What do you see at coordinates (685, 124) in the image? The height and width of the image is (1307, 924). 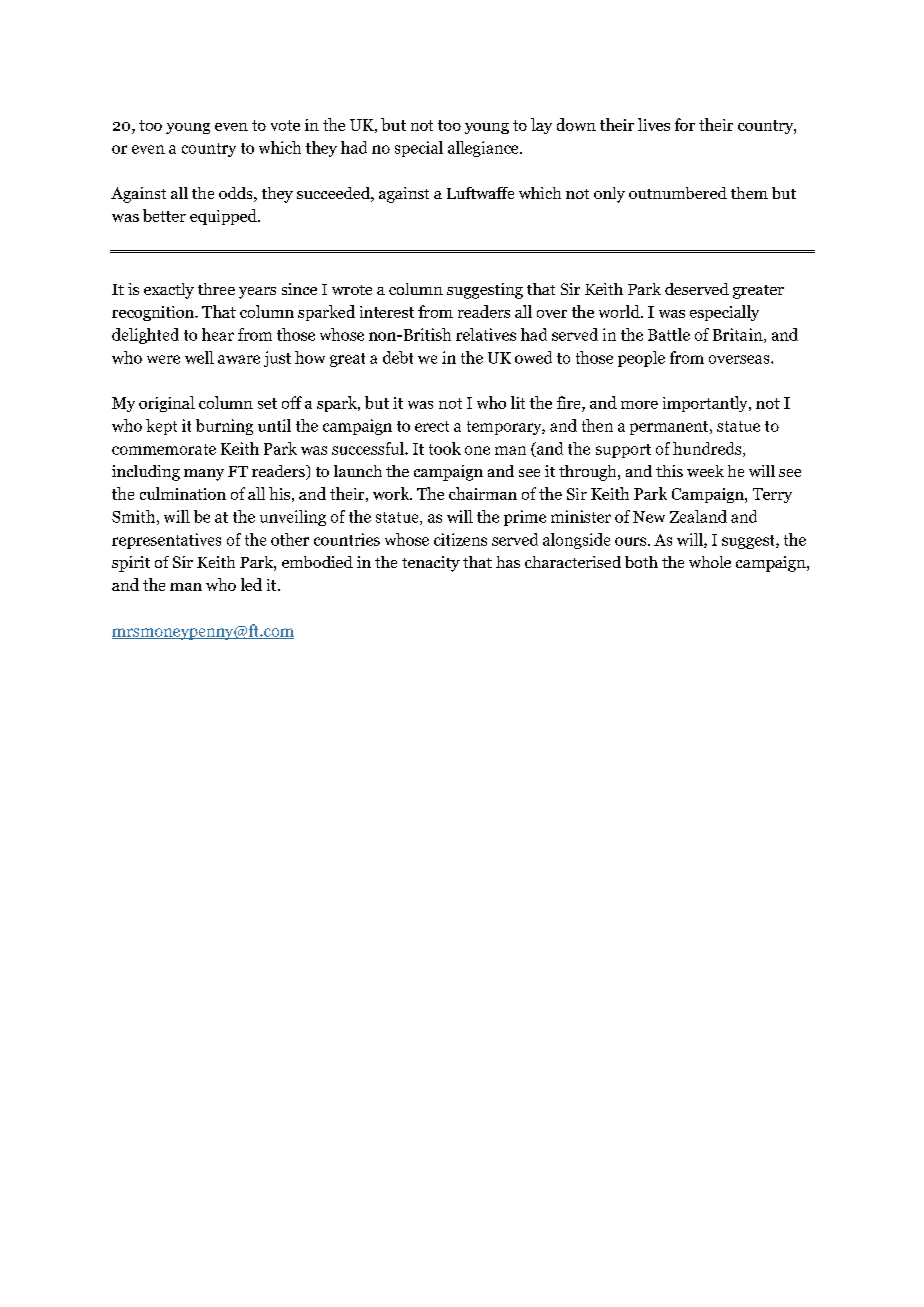 I see `for` at bounding box center [685, 124].
